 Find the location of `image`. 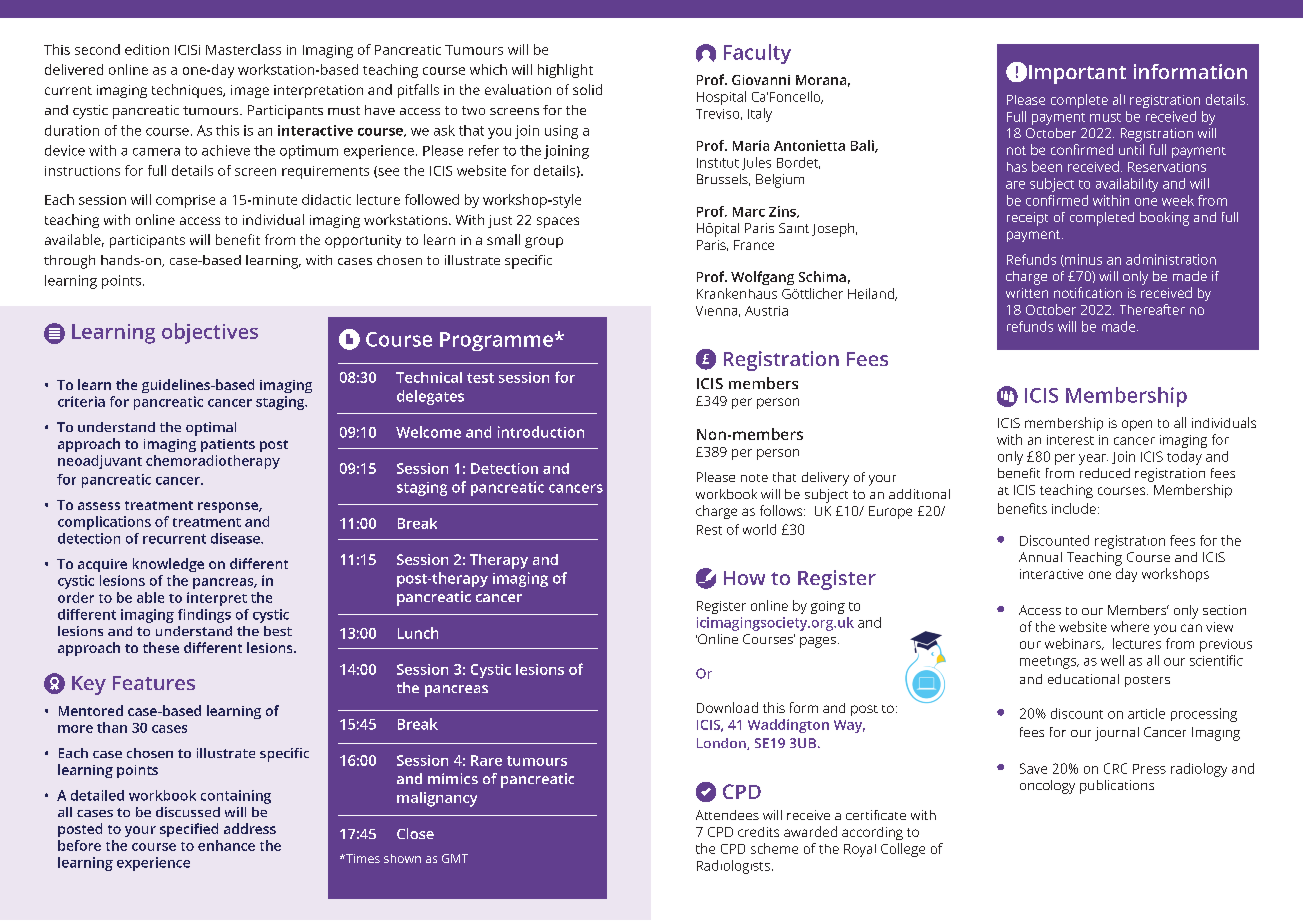

image is located at coordinates (250, 91).
